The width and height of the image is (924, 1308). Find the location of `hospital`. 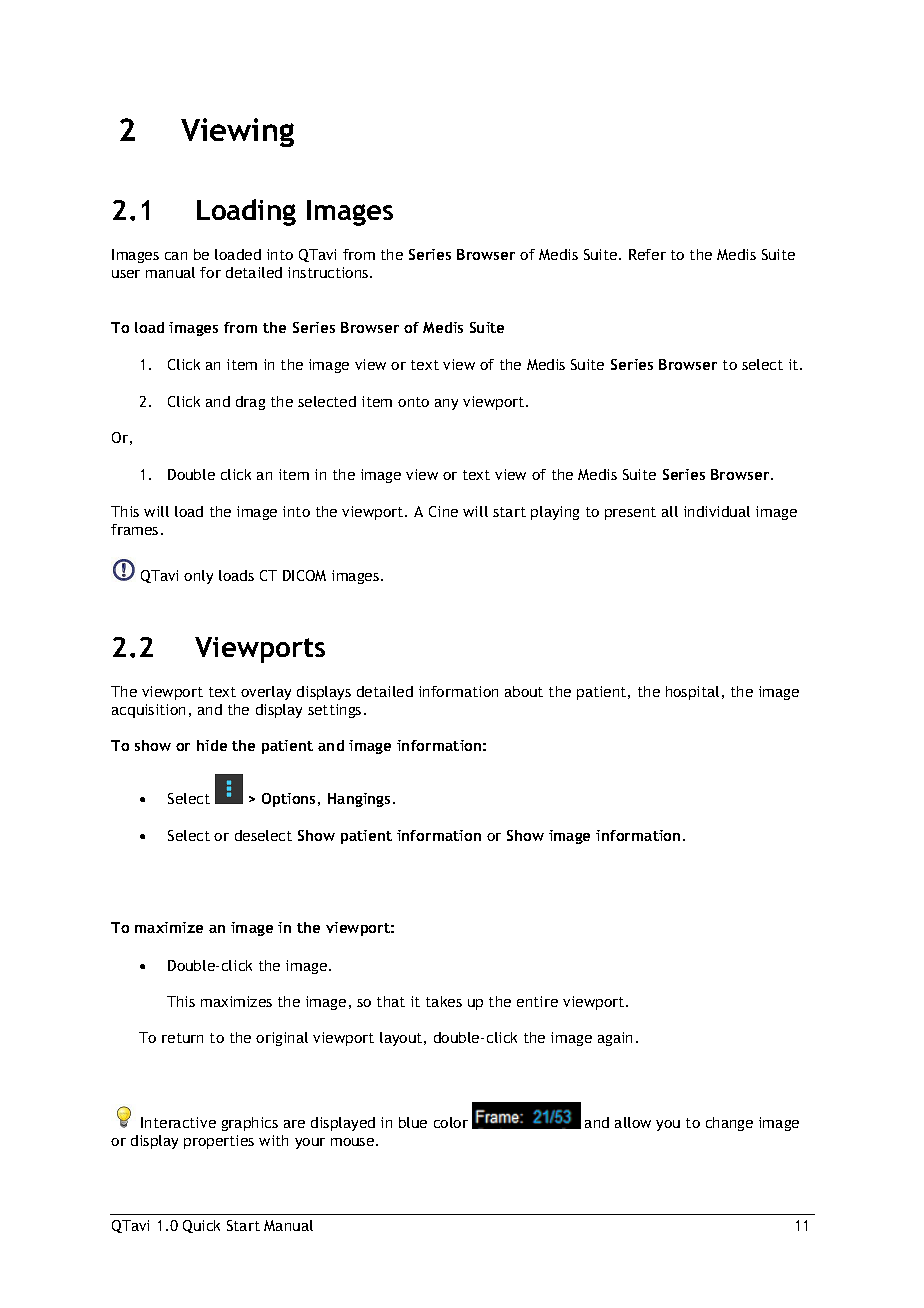

hospital is located at coordinates (692, 693).
